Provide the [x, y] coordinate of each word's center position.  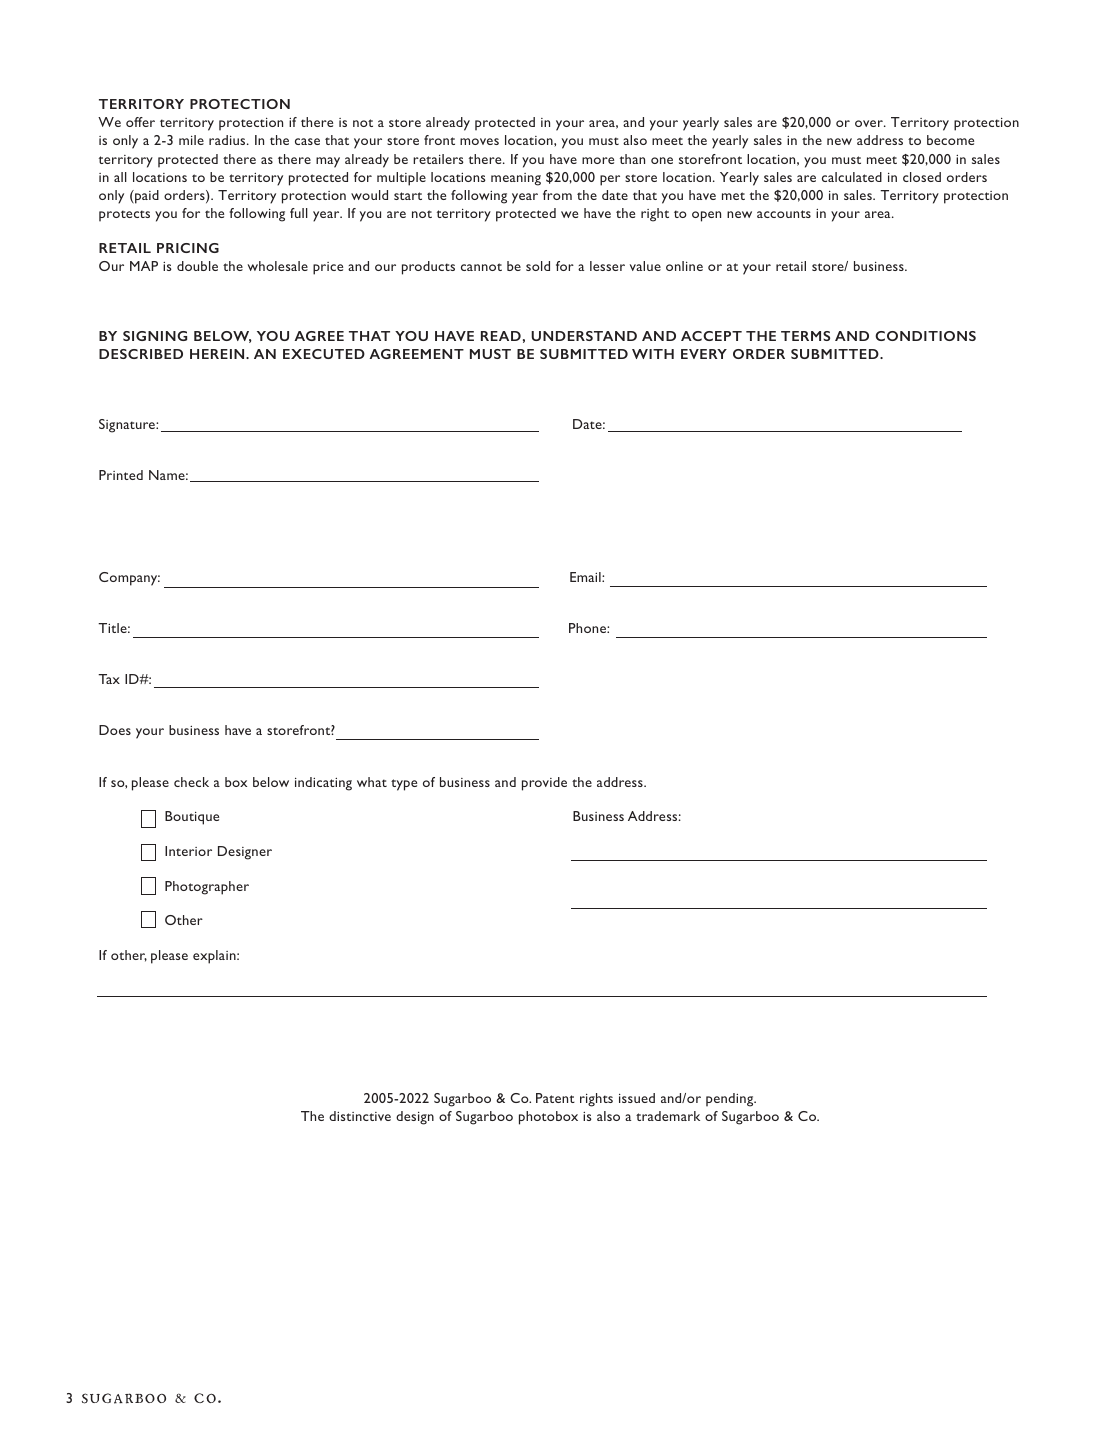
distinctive [360, 1116]
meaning [516, 179]
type [404, 785]
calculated [852, 177]
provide [544, 784]
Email [586, 577]
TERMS [805, 336]
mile [191, 140]
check [191, 782]
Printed [121, 475]
